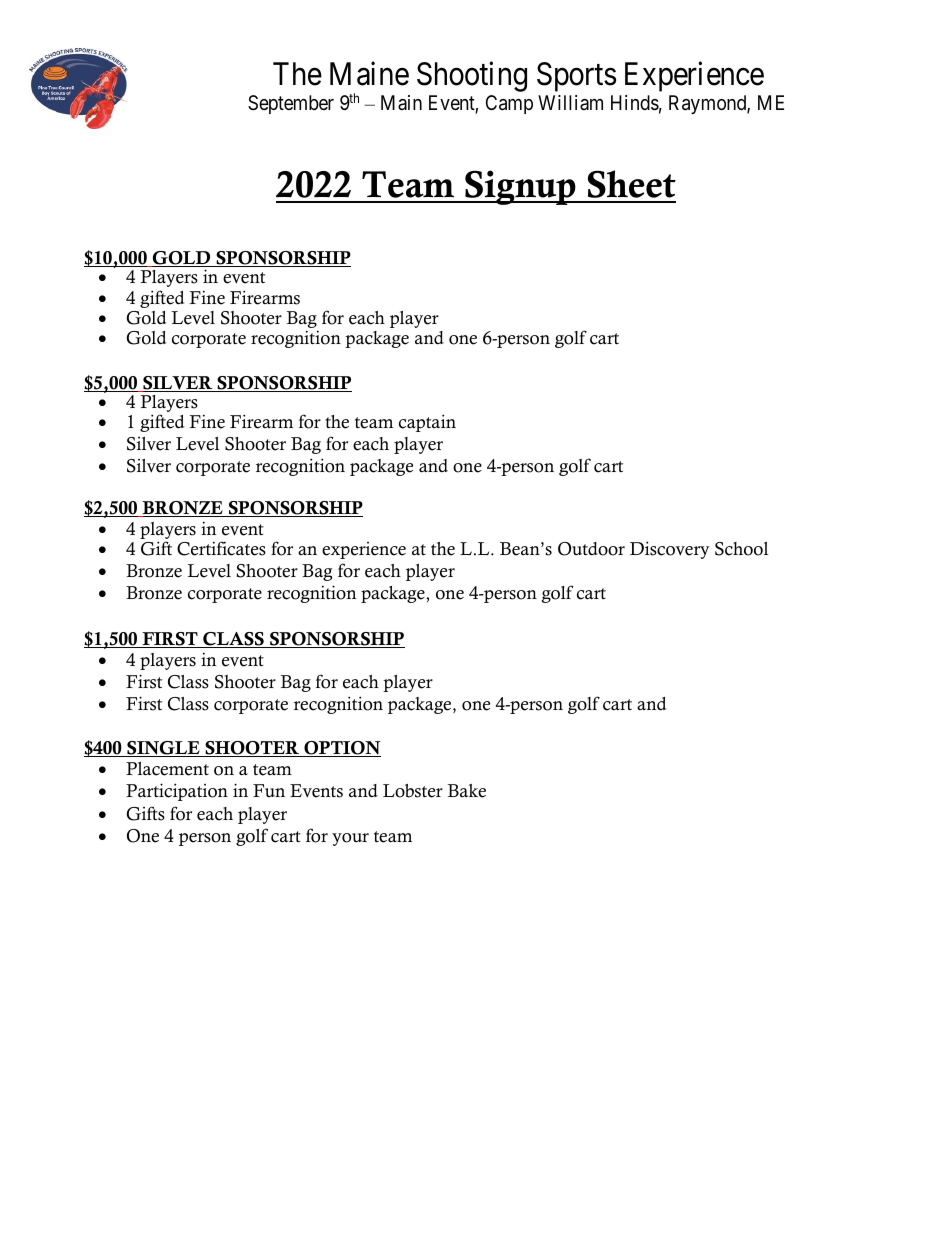  I want to click on Discovery, so click(670, 550).
